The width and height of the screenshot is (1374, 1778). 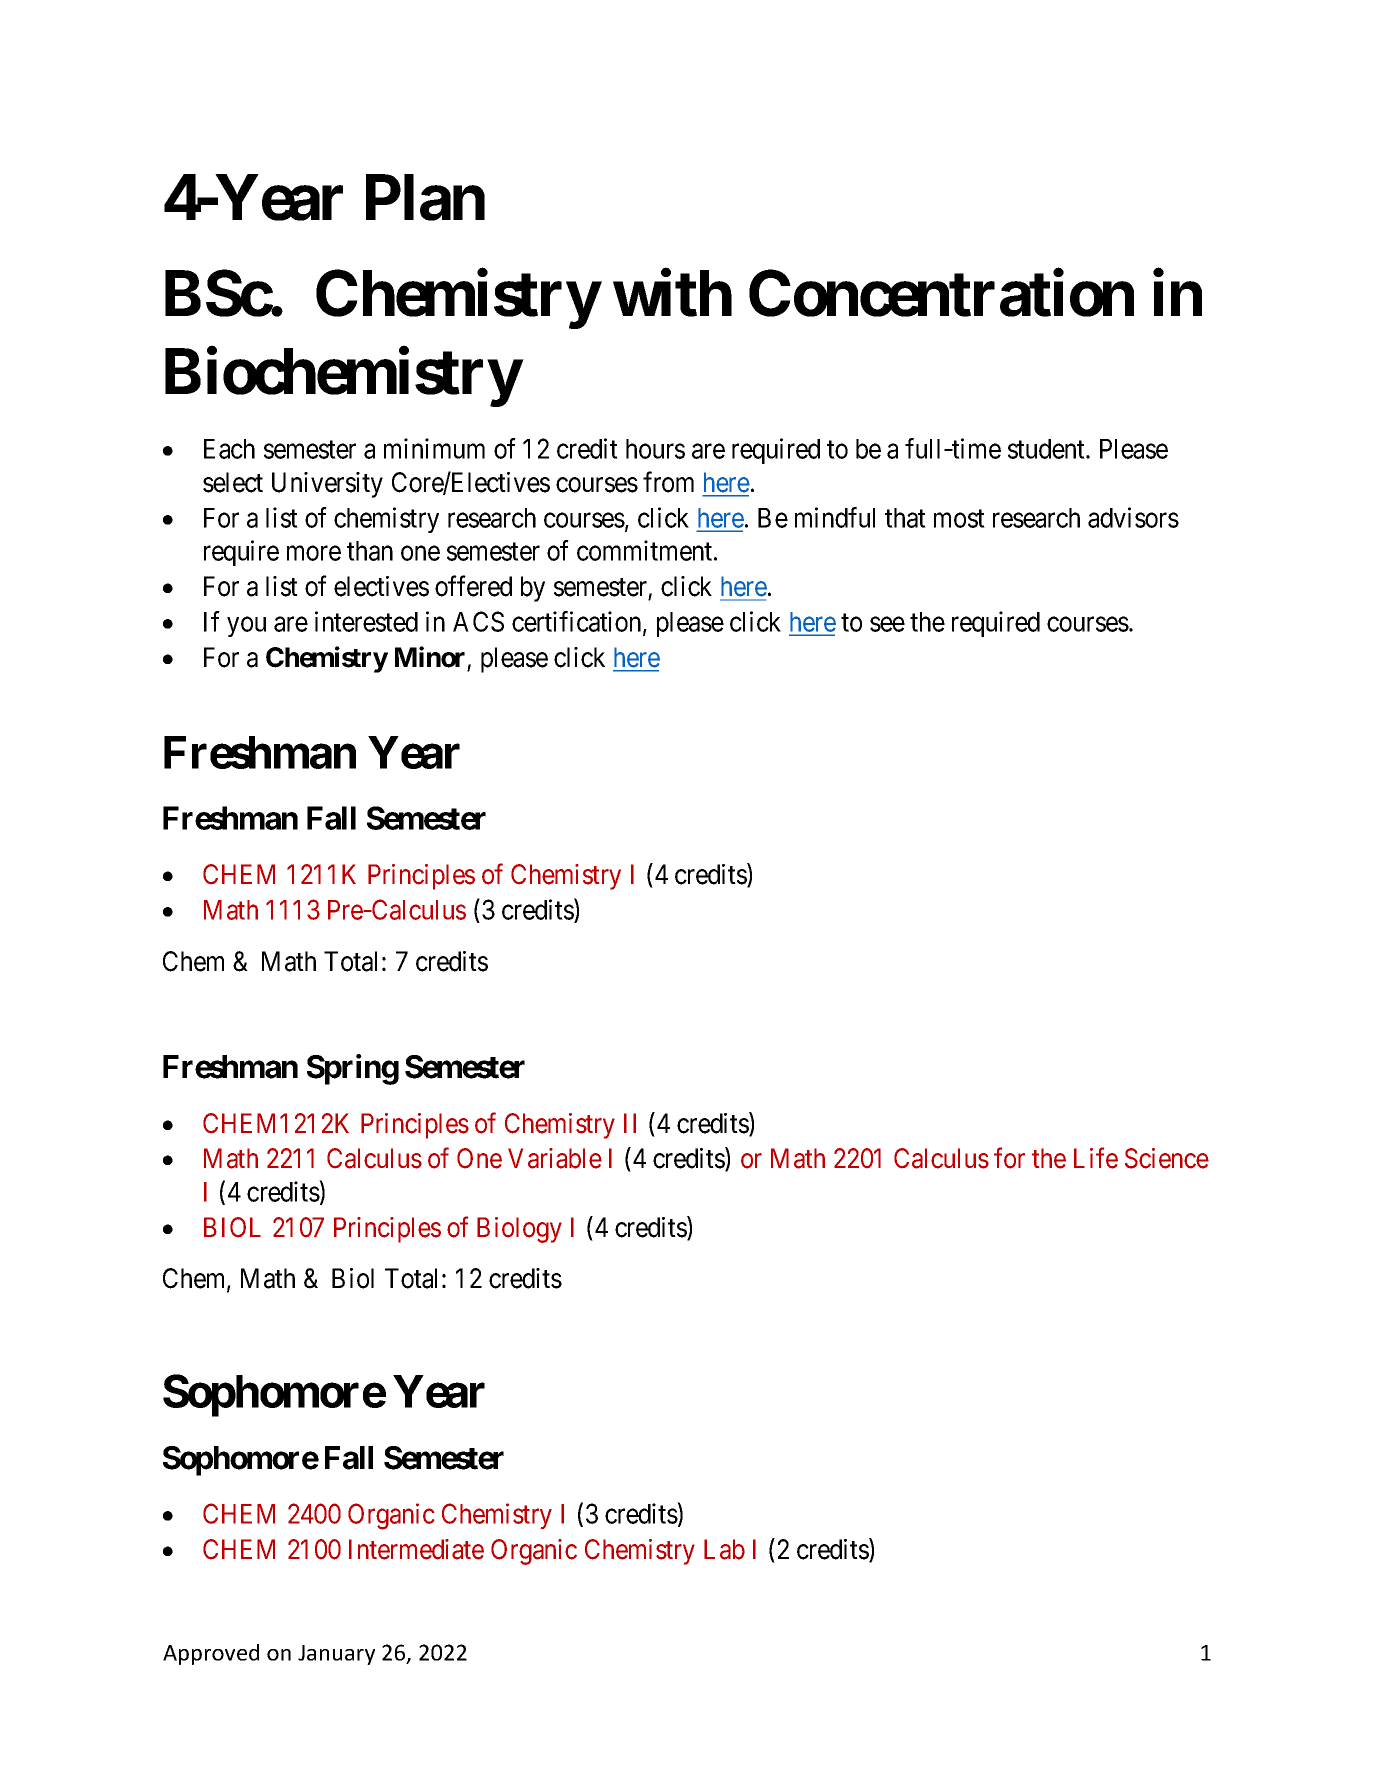 I want to click on student, so click(x=1047, y=449).
